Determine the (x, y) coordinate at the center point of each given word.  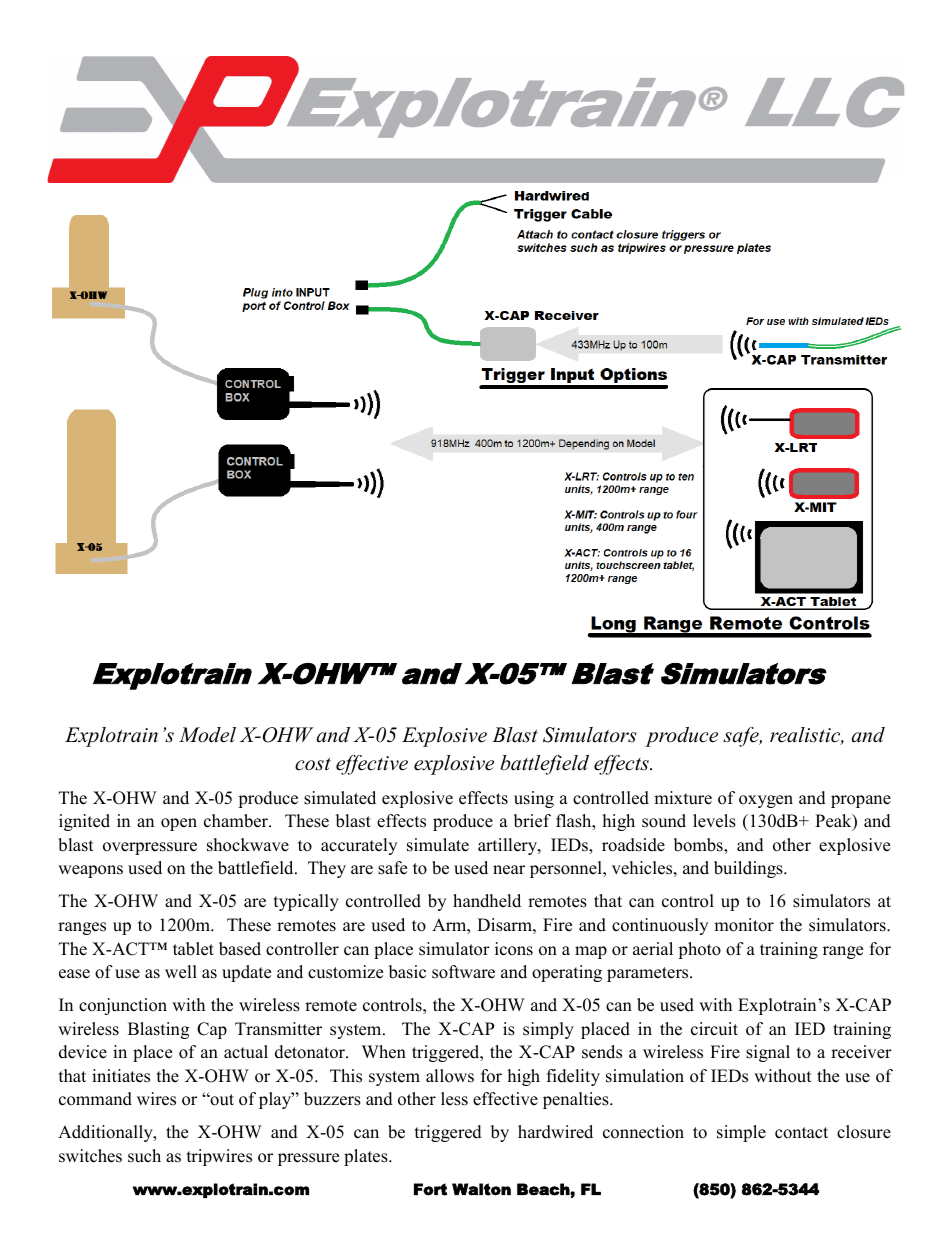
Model (207, 735)
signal (768, 1053)
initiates (121, 1076)
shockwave (248, 845)
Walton (481, 1189)
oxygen (766, 801)
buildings (749, 869)
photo (699, 950)
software (463, 972)
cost (313, 764)
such (144, 1156)
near (509, 870)
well (181, 972)
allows (450, 1076)
